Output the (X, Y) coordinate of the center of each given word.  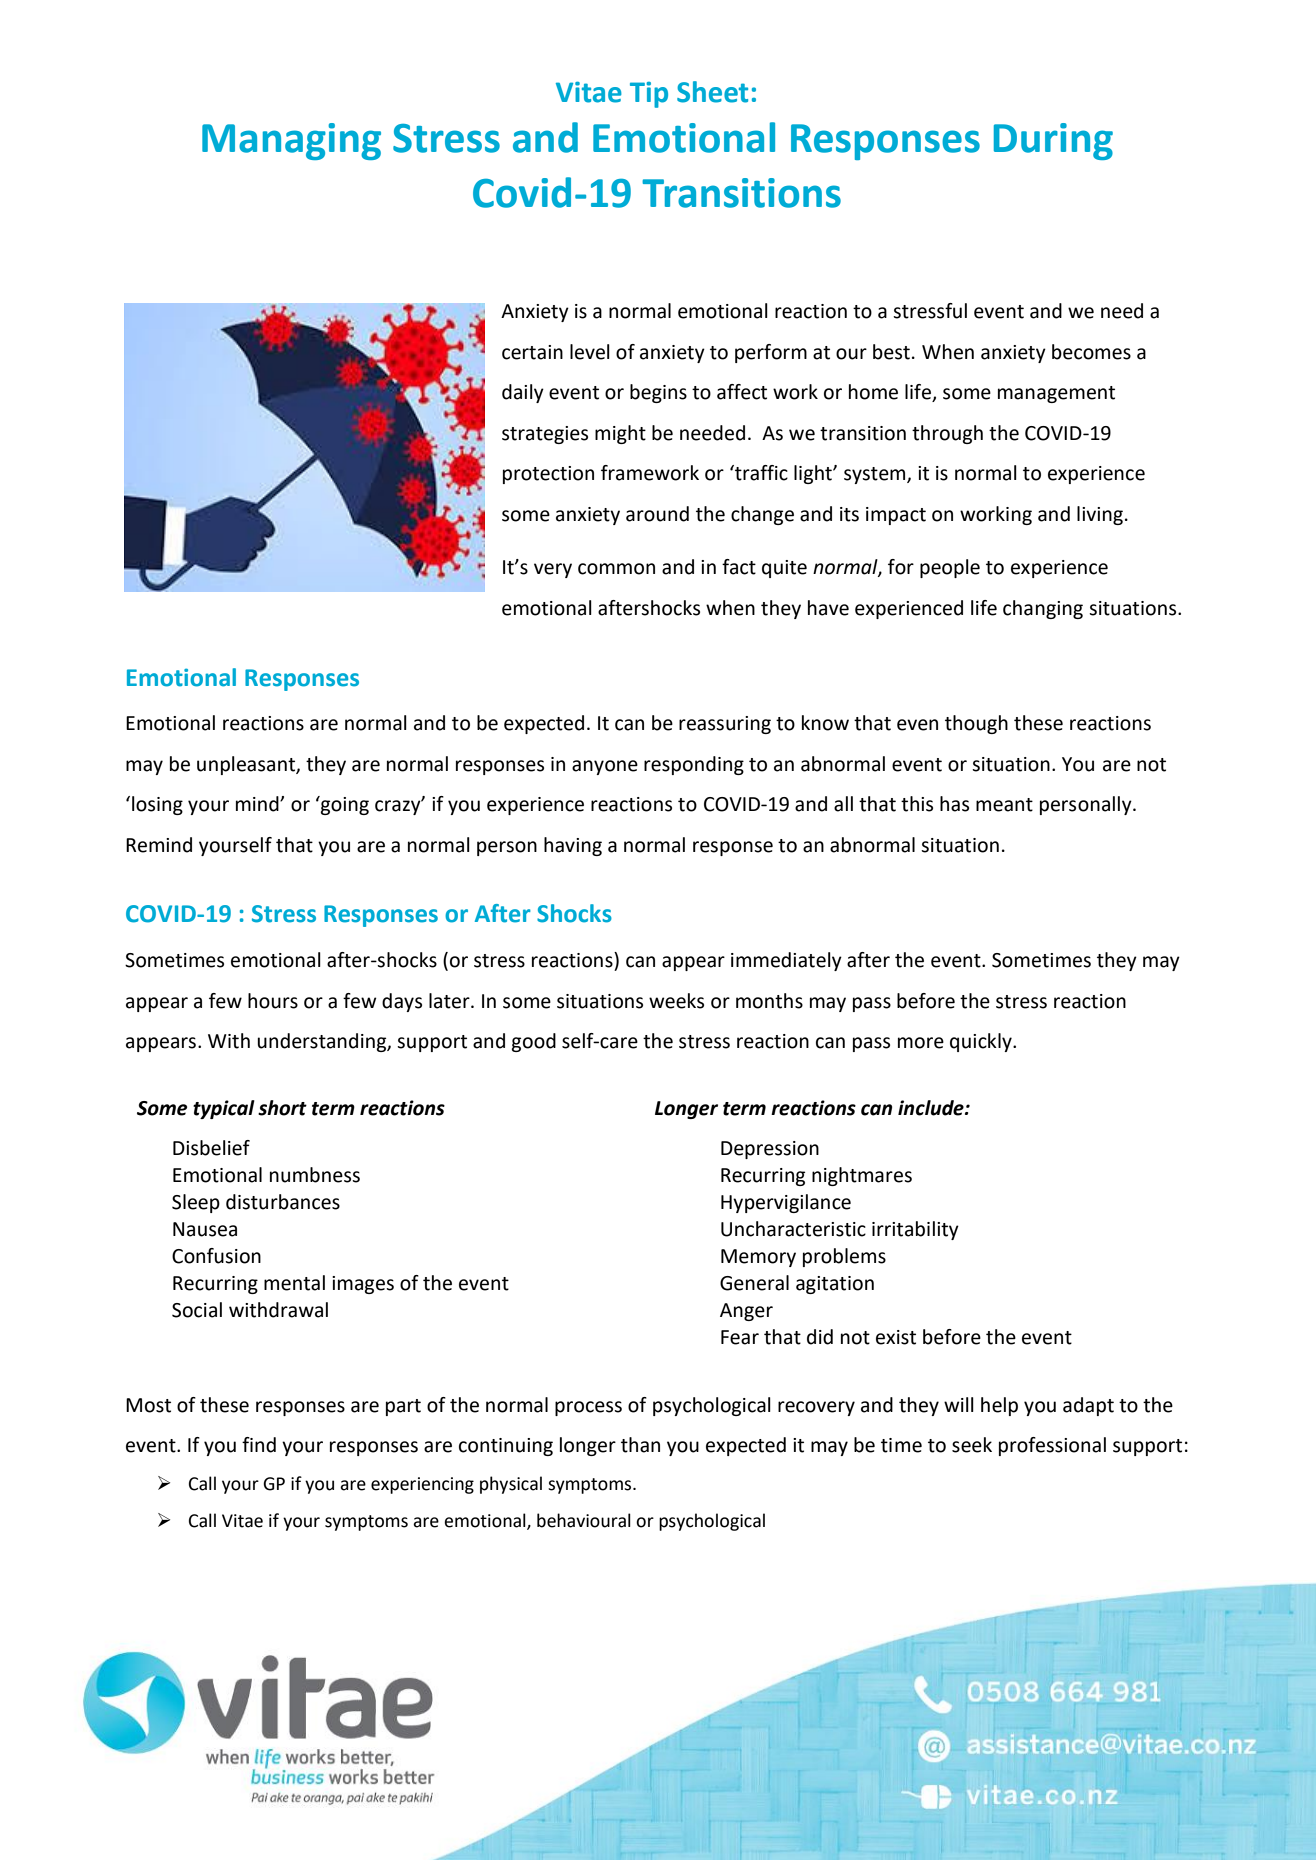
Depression (770, 1150)
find (259, 1445)
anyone (605, 767)
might (620, 434)
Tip (649, 95)
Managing (291, 141)
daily (523, 393)
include (932, 1108)
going (344, 805)
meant (1004, 805)
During (1053, 141)
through (947, 434)
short (282, 1108)
